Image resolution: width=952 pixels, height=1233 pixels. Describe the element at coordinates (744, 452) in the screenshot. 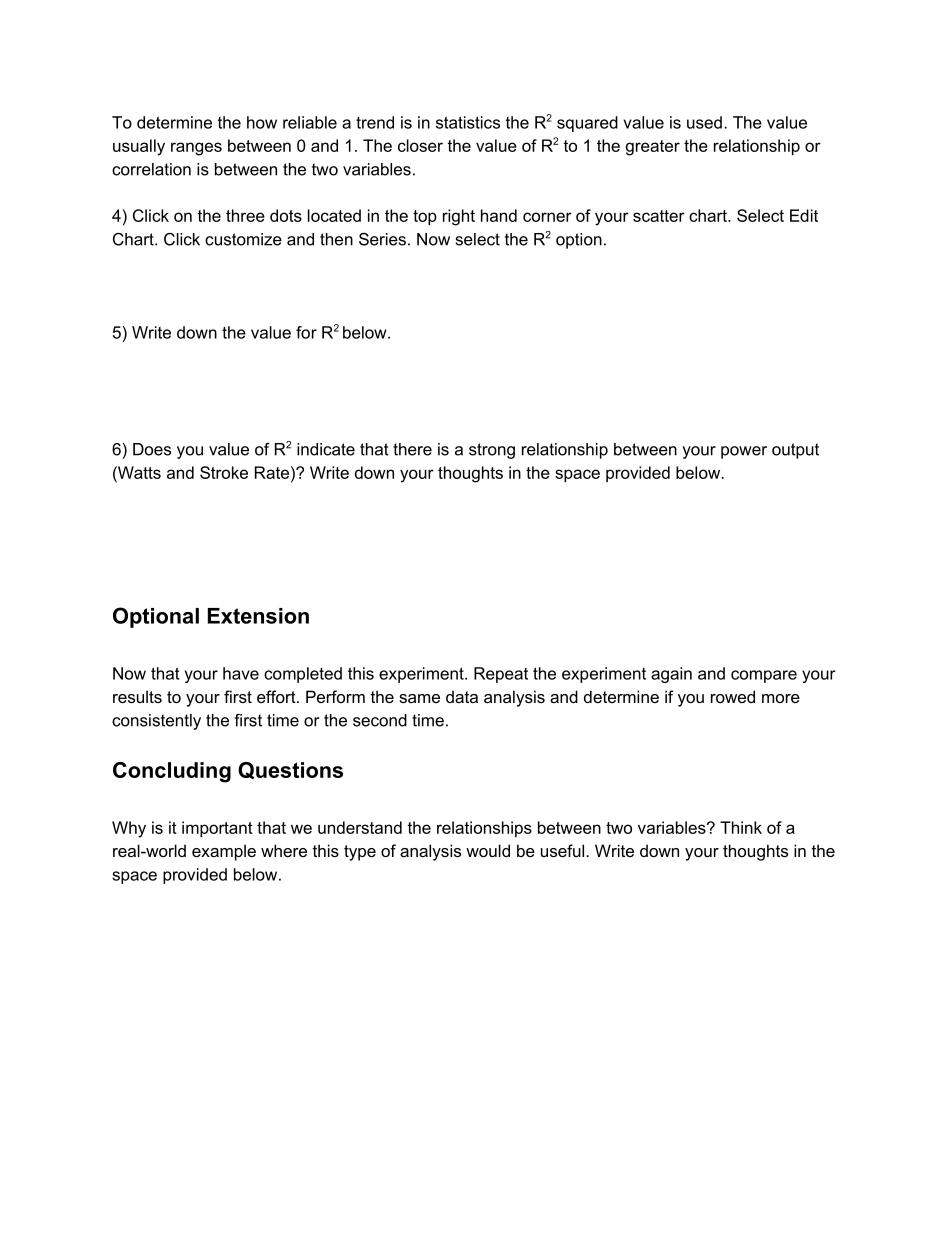

I see `power` at that location.
